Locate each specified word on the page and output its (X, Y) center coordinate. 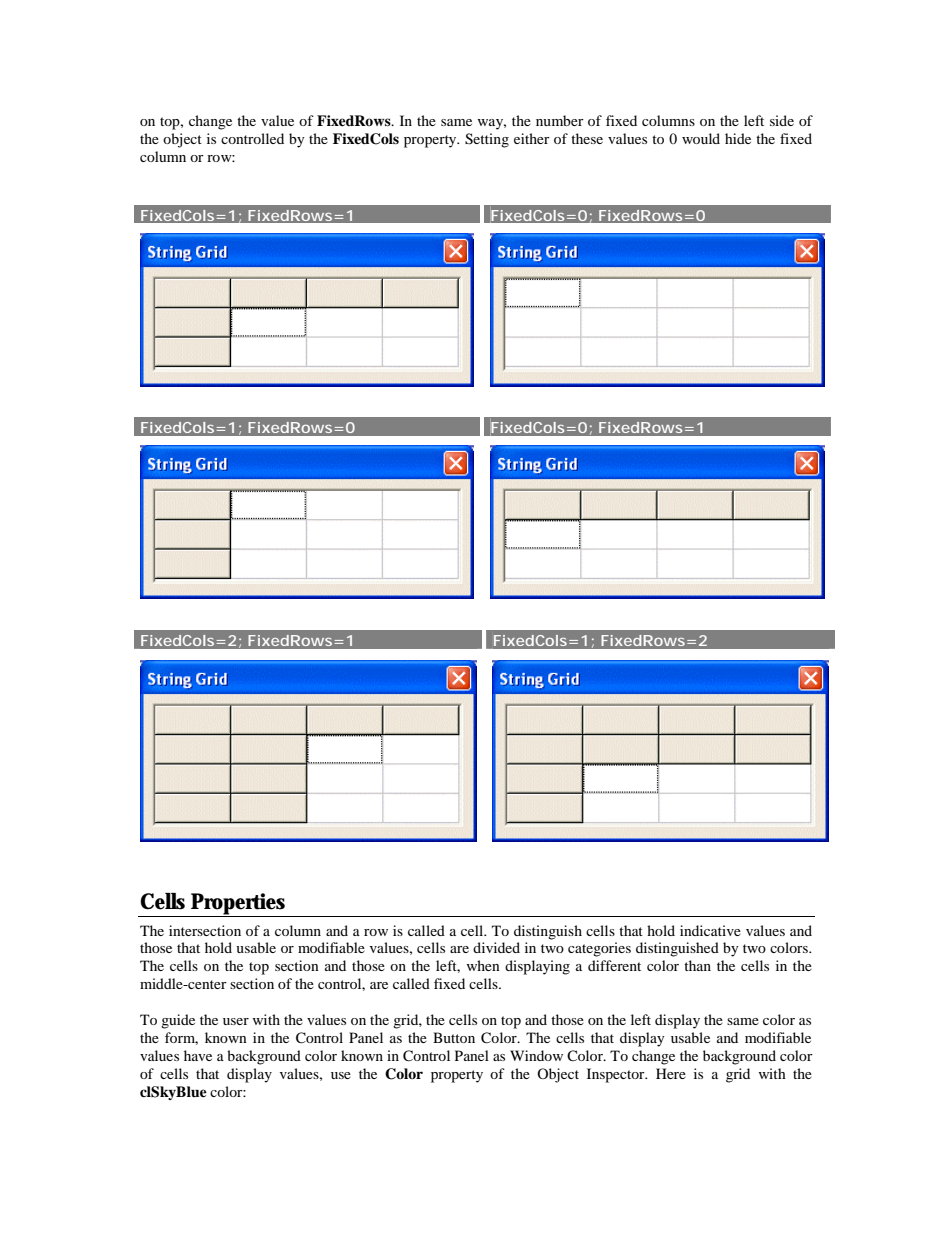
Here (671, 1073)
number (560, 120)
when (483, 965)
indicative (710, 930)
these (587, 138)
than (697, 965)
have (198, 1055)
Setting (487, 140)
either (532, 138)
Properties (239, 905)
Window (536, 1055)
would (701, 138)
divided (496, 947)
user (236, 1021)
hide (738, 138)
